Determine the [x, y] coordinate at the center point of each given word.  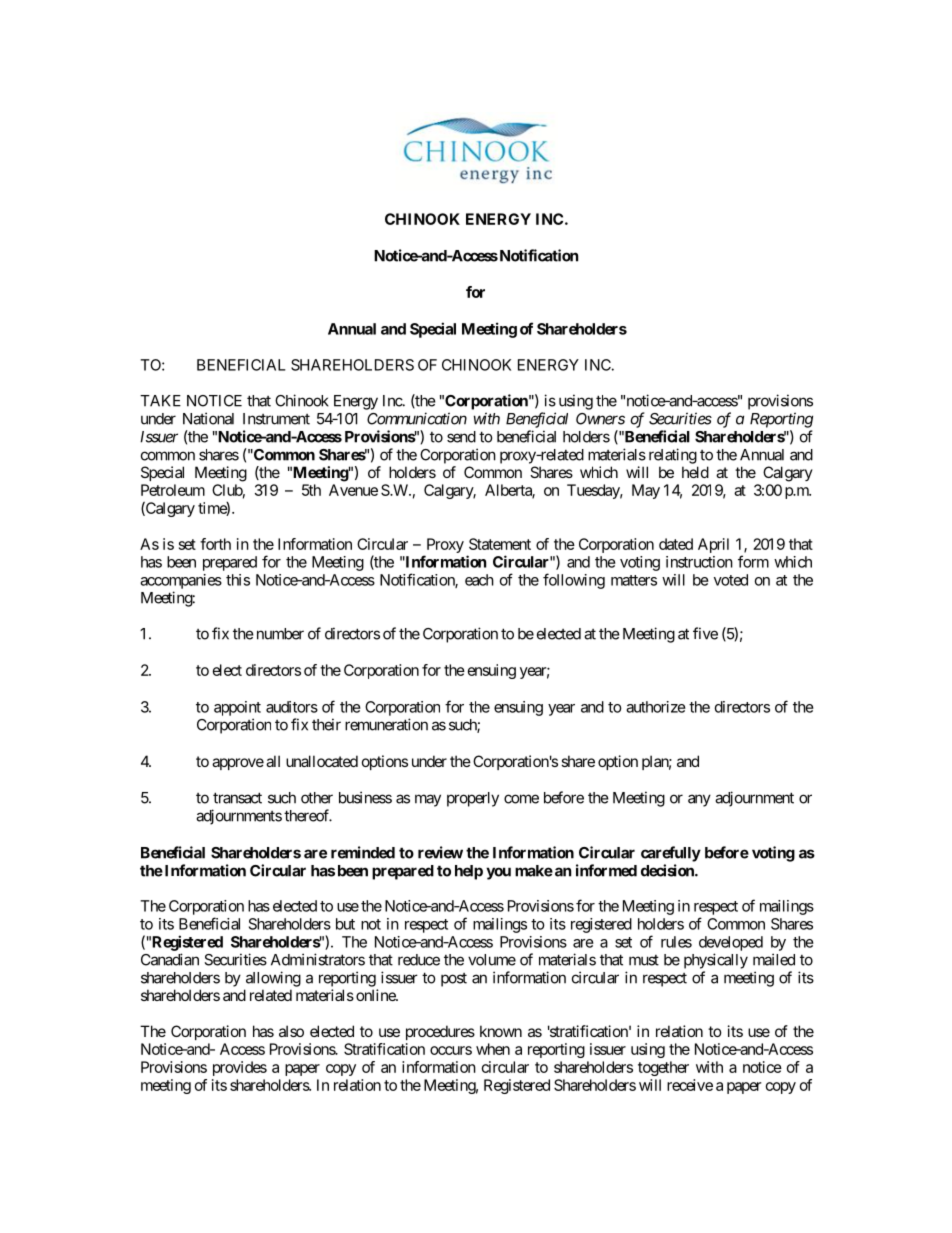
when [493, 1049]
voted [731, 580]
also [291, 1031]
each [479, 580]
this [238, 580]
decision [668, 870]
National [208, 418]
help [469, 872]
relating [673, 456]
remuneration [386, 724]
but [345, 924]
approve [238, 764]
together [663, 1068]
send [461, 437]
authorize [656, 707]
